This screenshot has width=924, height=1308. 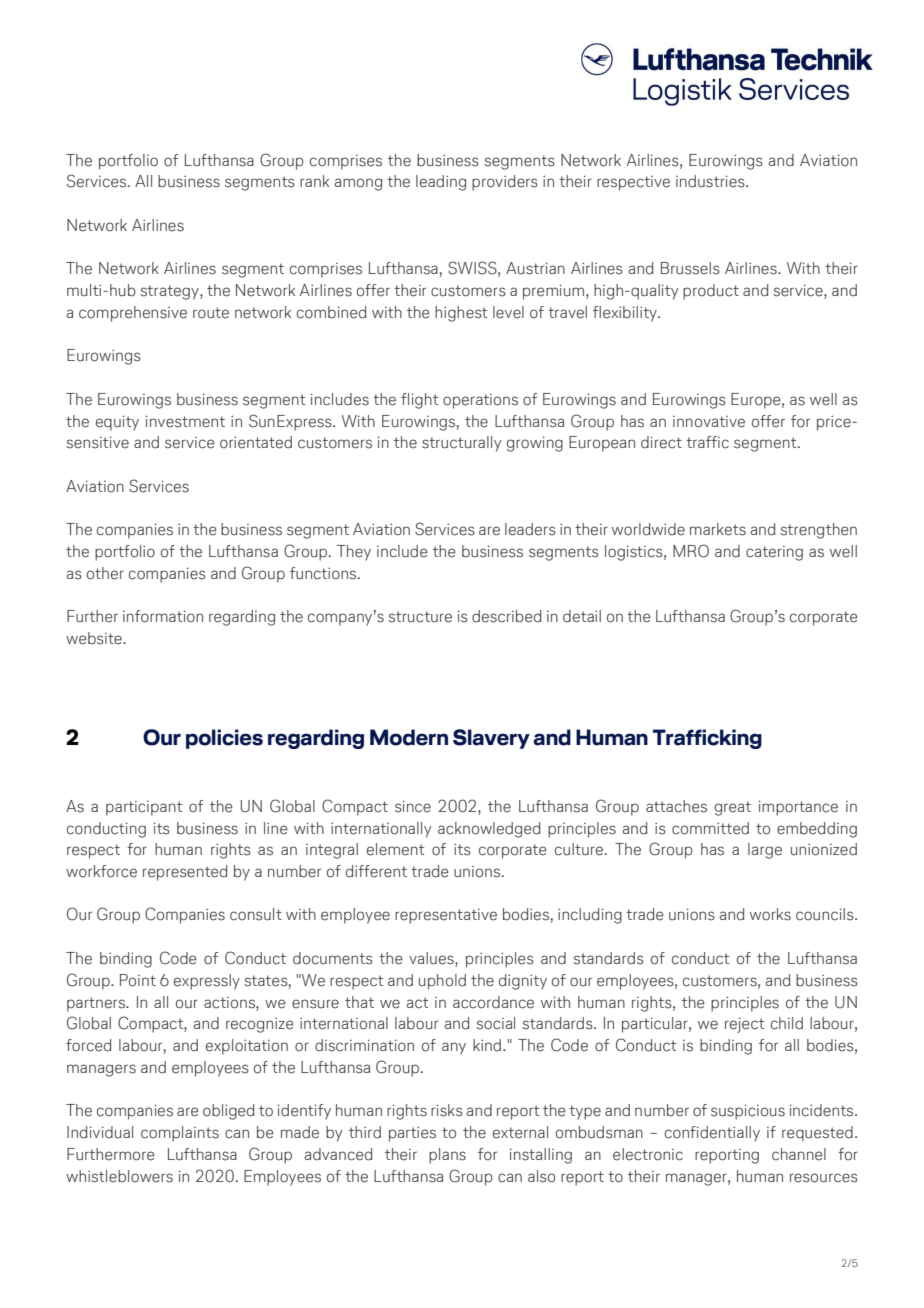 I want to click on complaints, so click(x=180, y=1134).
